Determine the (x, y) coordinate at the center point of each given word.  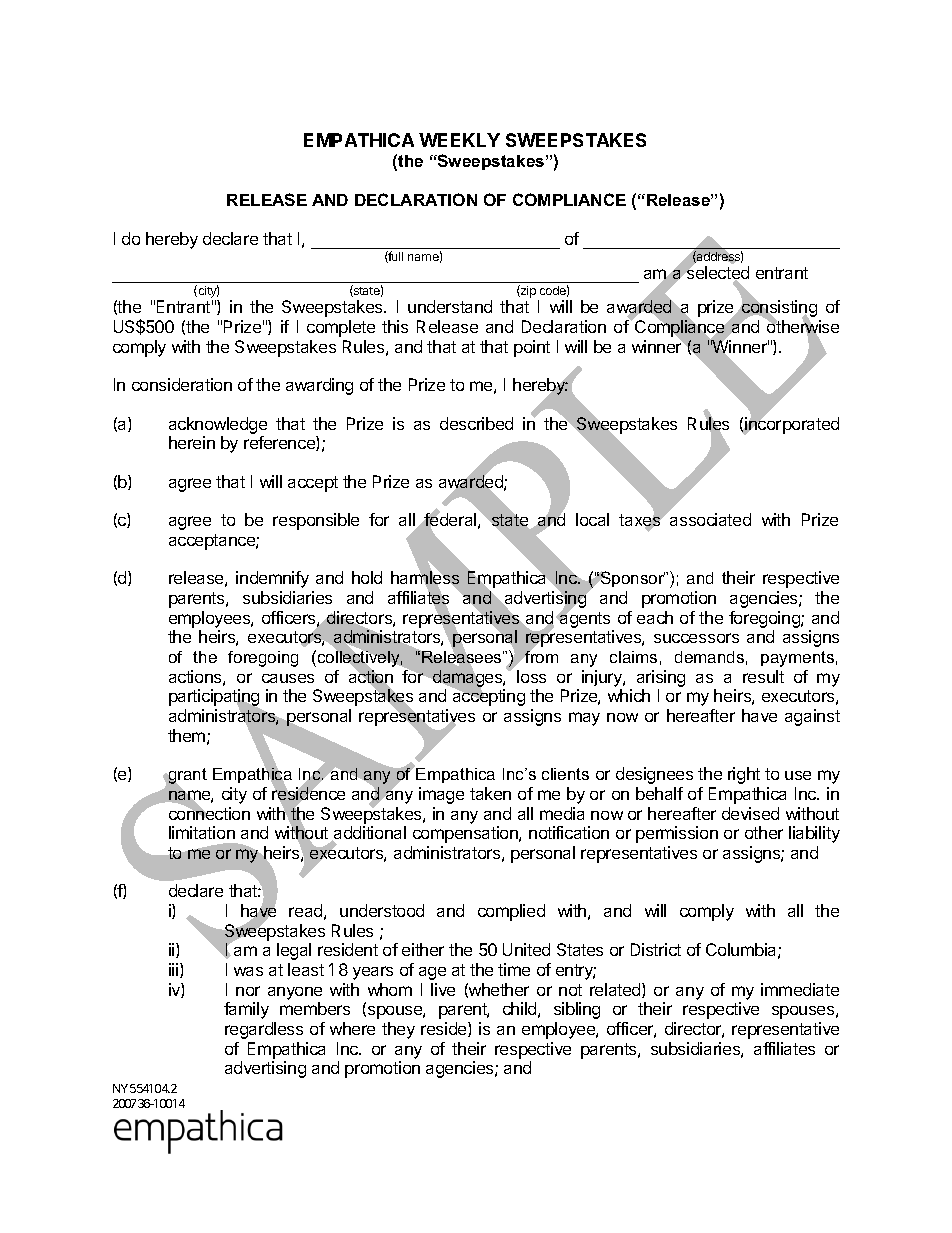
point (532, 348)
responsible (316, 521)
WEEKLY (459, 140)
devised (750, 813)
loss (531, 676)
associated (710, 519)
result (763, 676)
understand (450, 306)
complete (341, 328)
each (655, 617)
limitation (202, 832)
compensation (466, 834)
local (592, 519)
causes (288, 678)
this (395, 326)
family (246, 1010)
